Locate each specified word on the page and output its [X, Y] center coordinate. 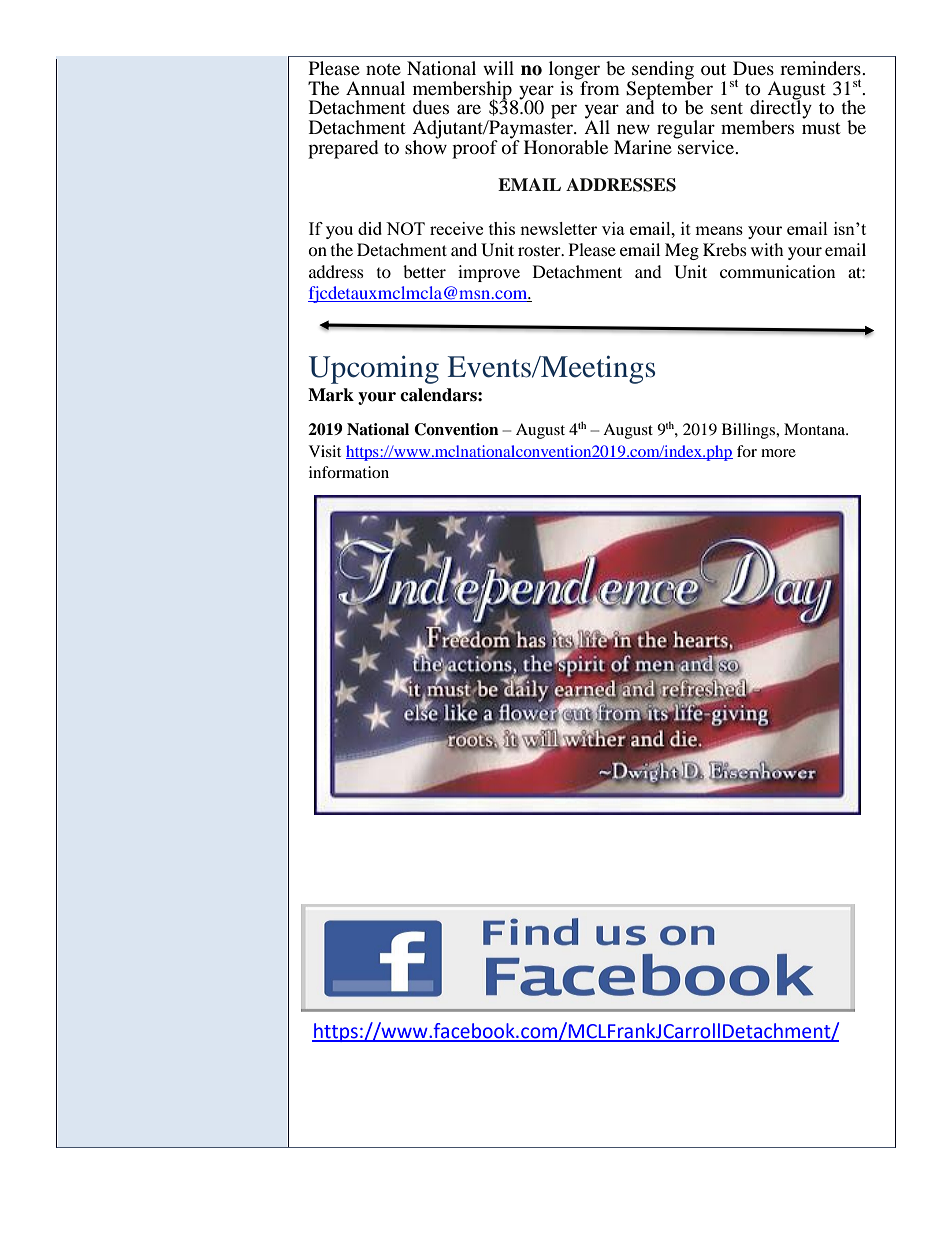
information [349, 472]
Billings [749, 431]
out [713, 69]
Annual [375, 88]
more [778, 453]
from [599, 86]
